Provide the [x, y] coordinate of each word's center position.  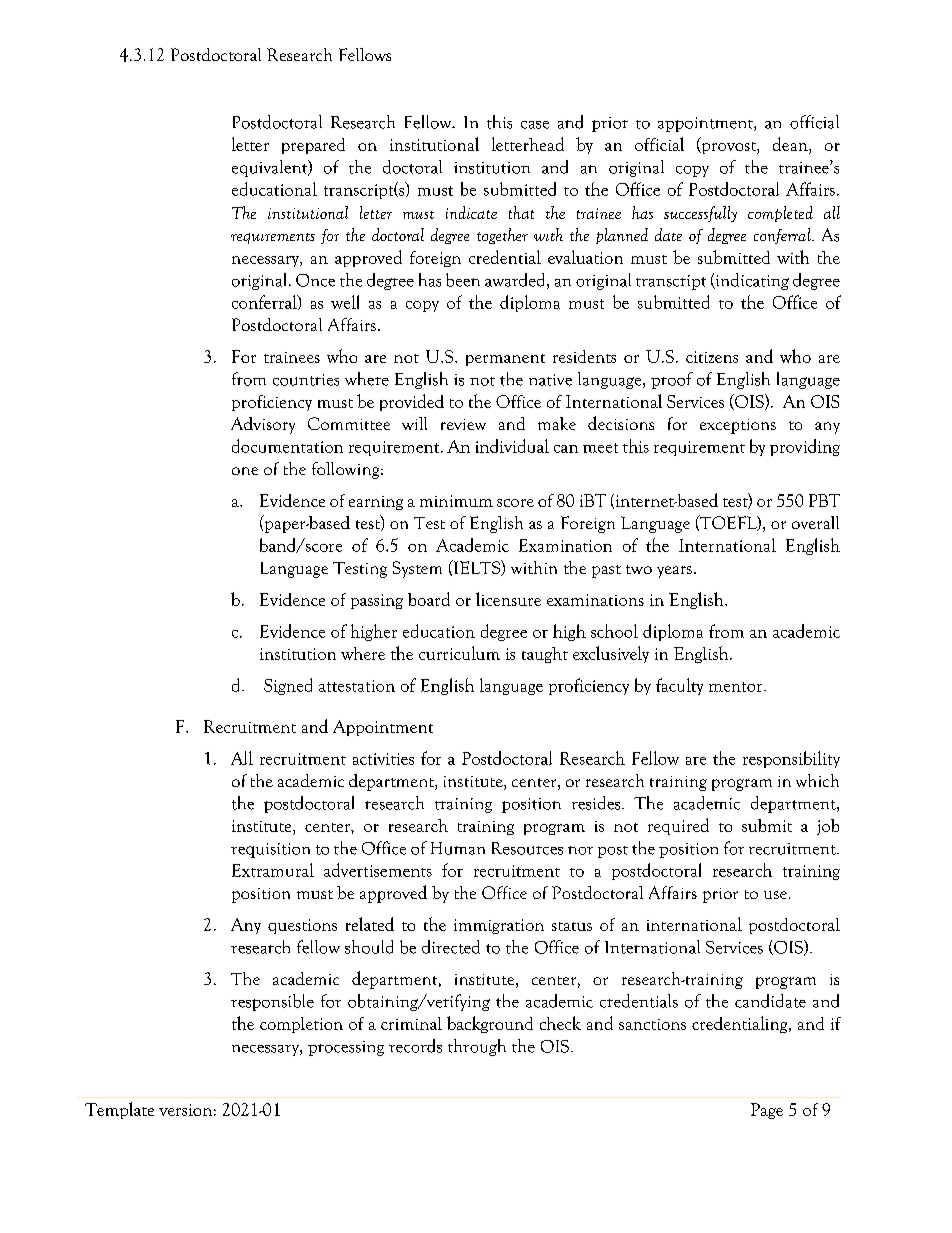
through [477, 1047]
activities [383, 759]
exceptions [738, 426]
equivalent [271, 168]
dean [791, 144]
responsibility [791, 759]
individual [512, 446]
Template [119, 1110]
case [535, 125]
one [245, 471]
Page [767, 1111]
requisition [270, 850]
